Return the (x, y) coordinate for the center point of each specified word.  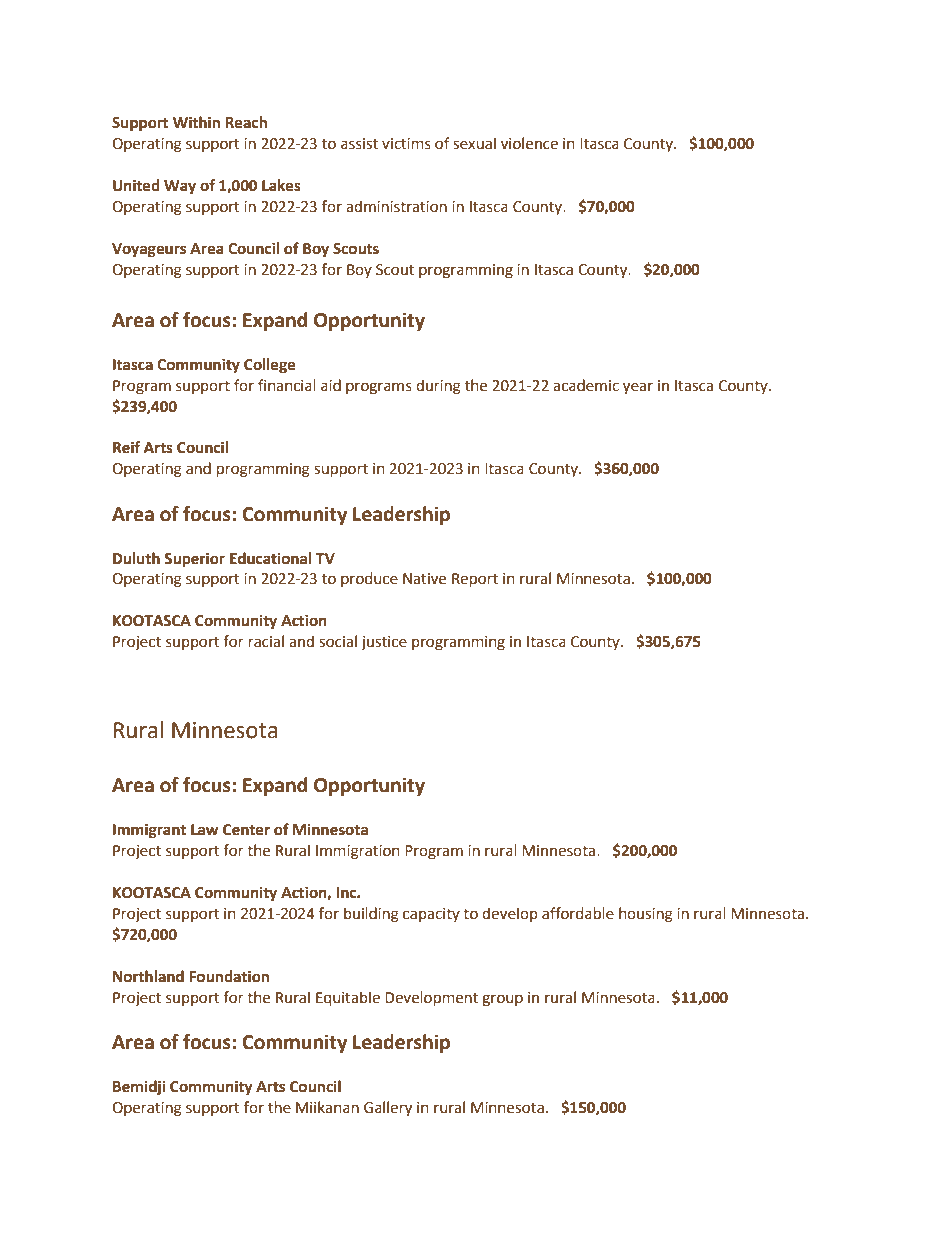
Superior (194, 559)
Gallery (388, 1108)
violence (529, 143)
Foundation (229, 976)
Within (196, 122)
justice (384, 643)
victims (406, 144)
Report (475, 580)
